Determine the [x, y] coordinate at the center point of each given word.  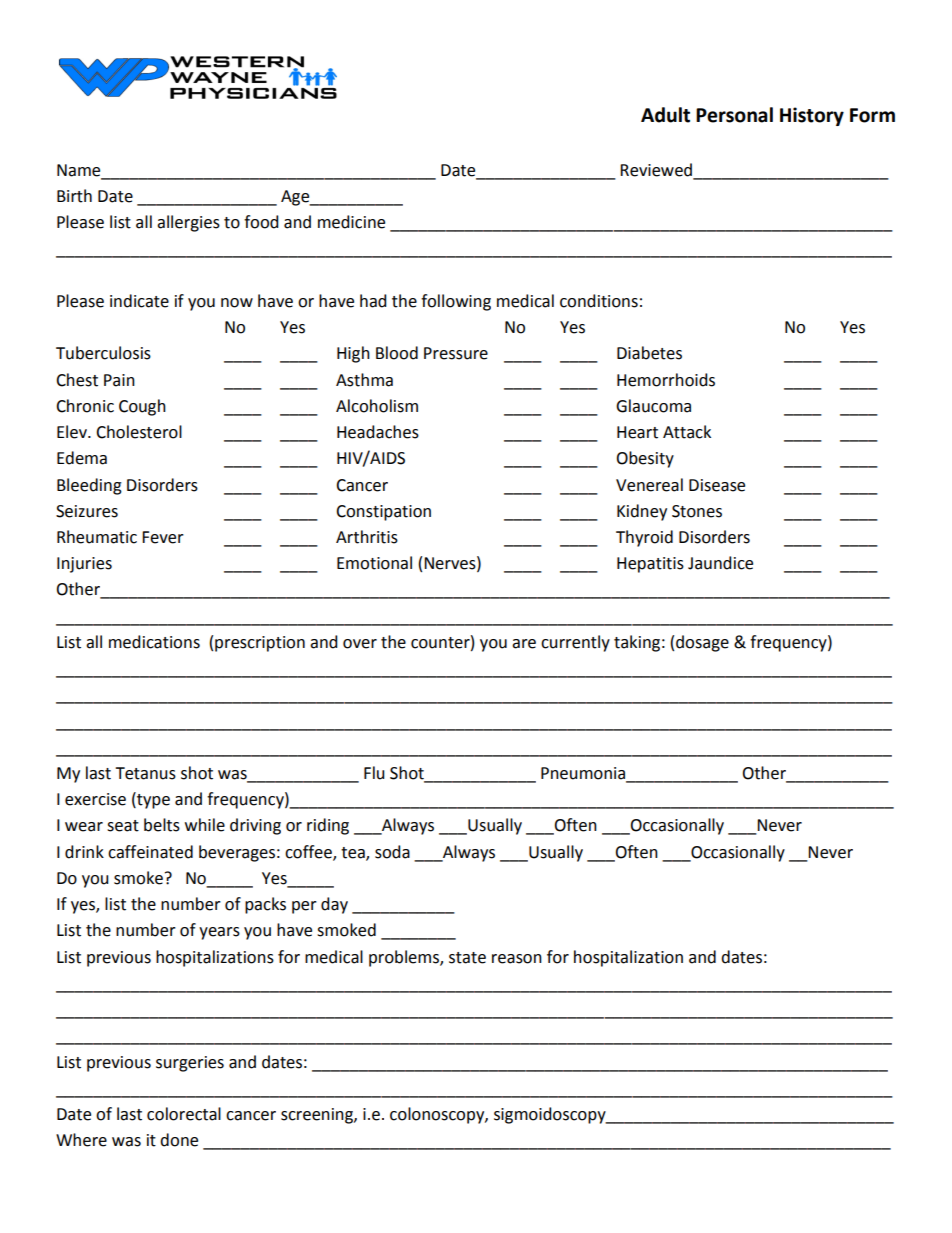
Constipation [383, 513]
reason [517, 959]
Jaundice [720, 563]
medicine [351, 222]
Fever [163, 537]
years [219, 933]
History [812, 116]
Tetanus [145, 773]
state [467, 958]
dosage [702, 643]
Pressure [456, 353]
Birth [74, 196]
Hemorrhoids [666, 380]
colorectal [184, 1114]
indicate [139, 301]
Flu [374, 773]
